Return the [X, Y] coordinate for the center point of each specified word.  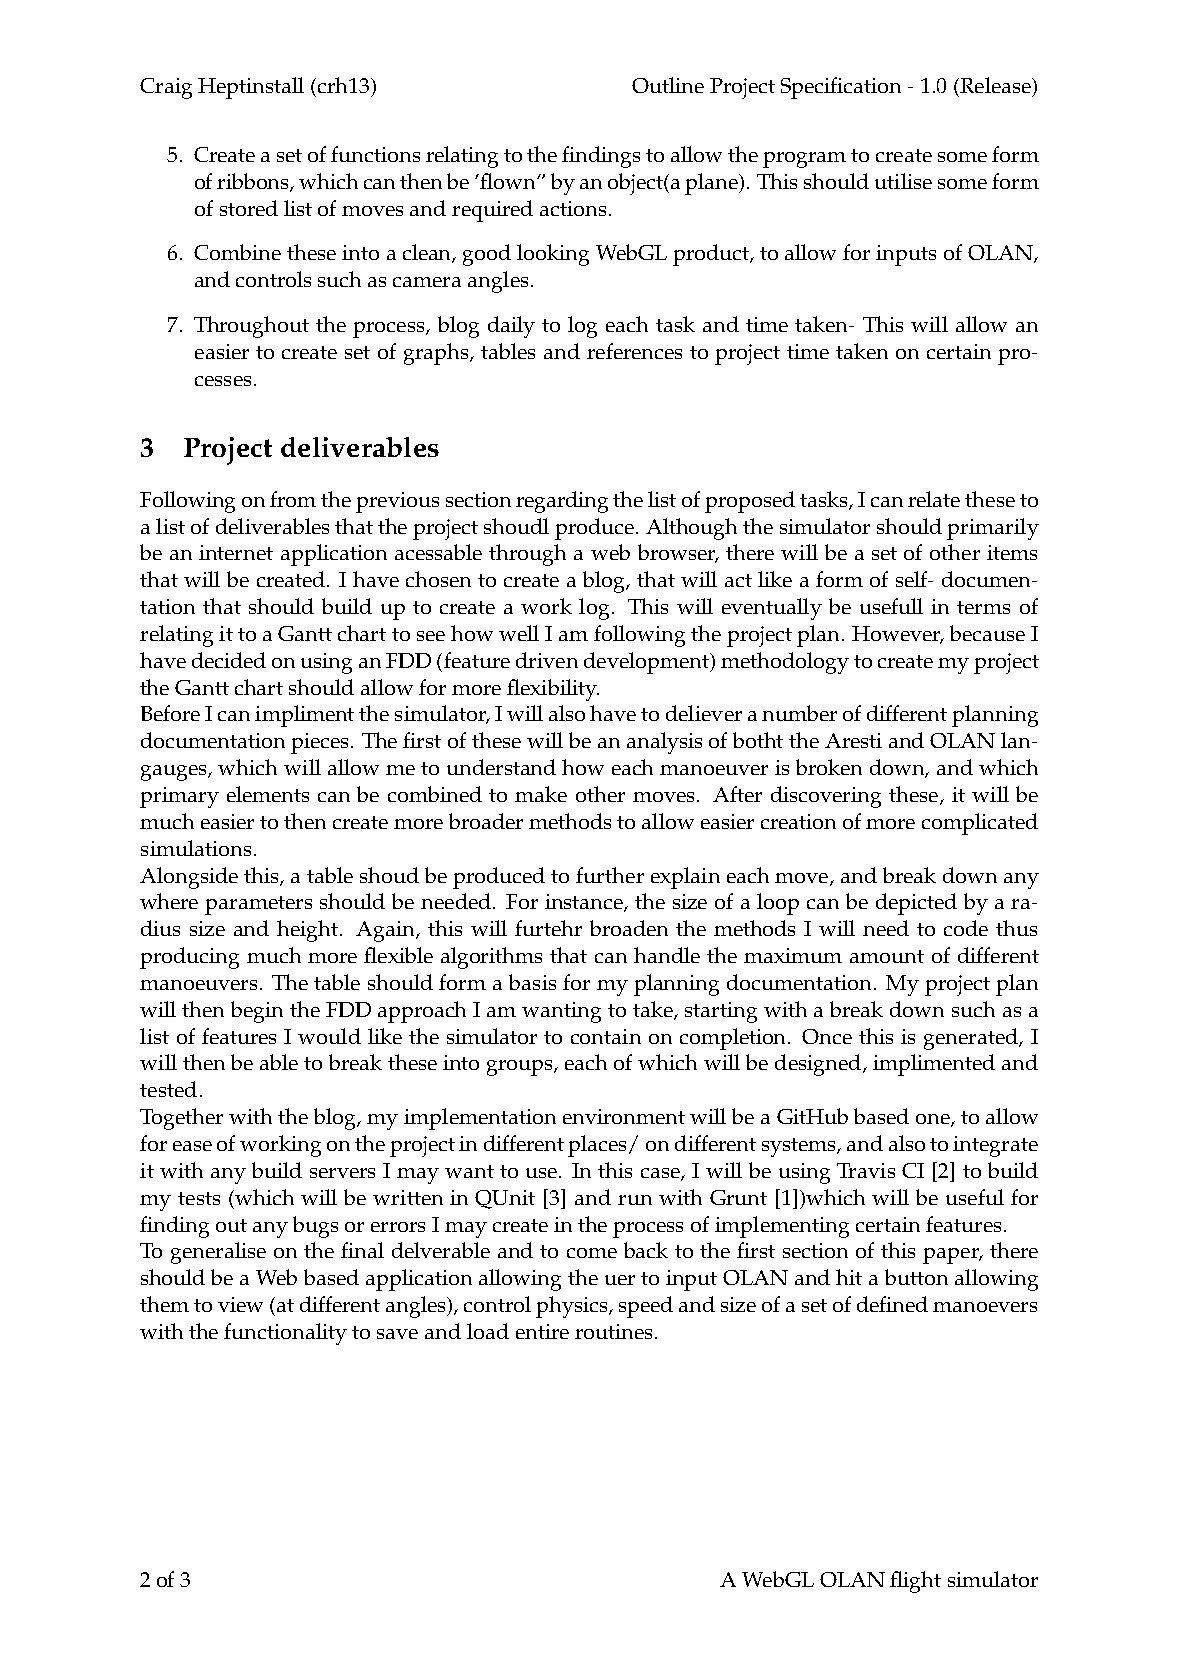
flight [915, 1582]
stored [249, 208]
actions [573, 208]
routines [613, 1331]
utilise [903, 181]
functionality [285, 1334]
